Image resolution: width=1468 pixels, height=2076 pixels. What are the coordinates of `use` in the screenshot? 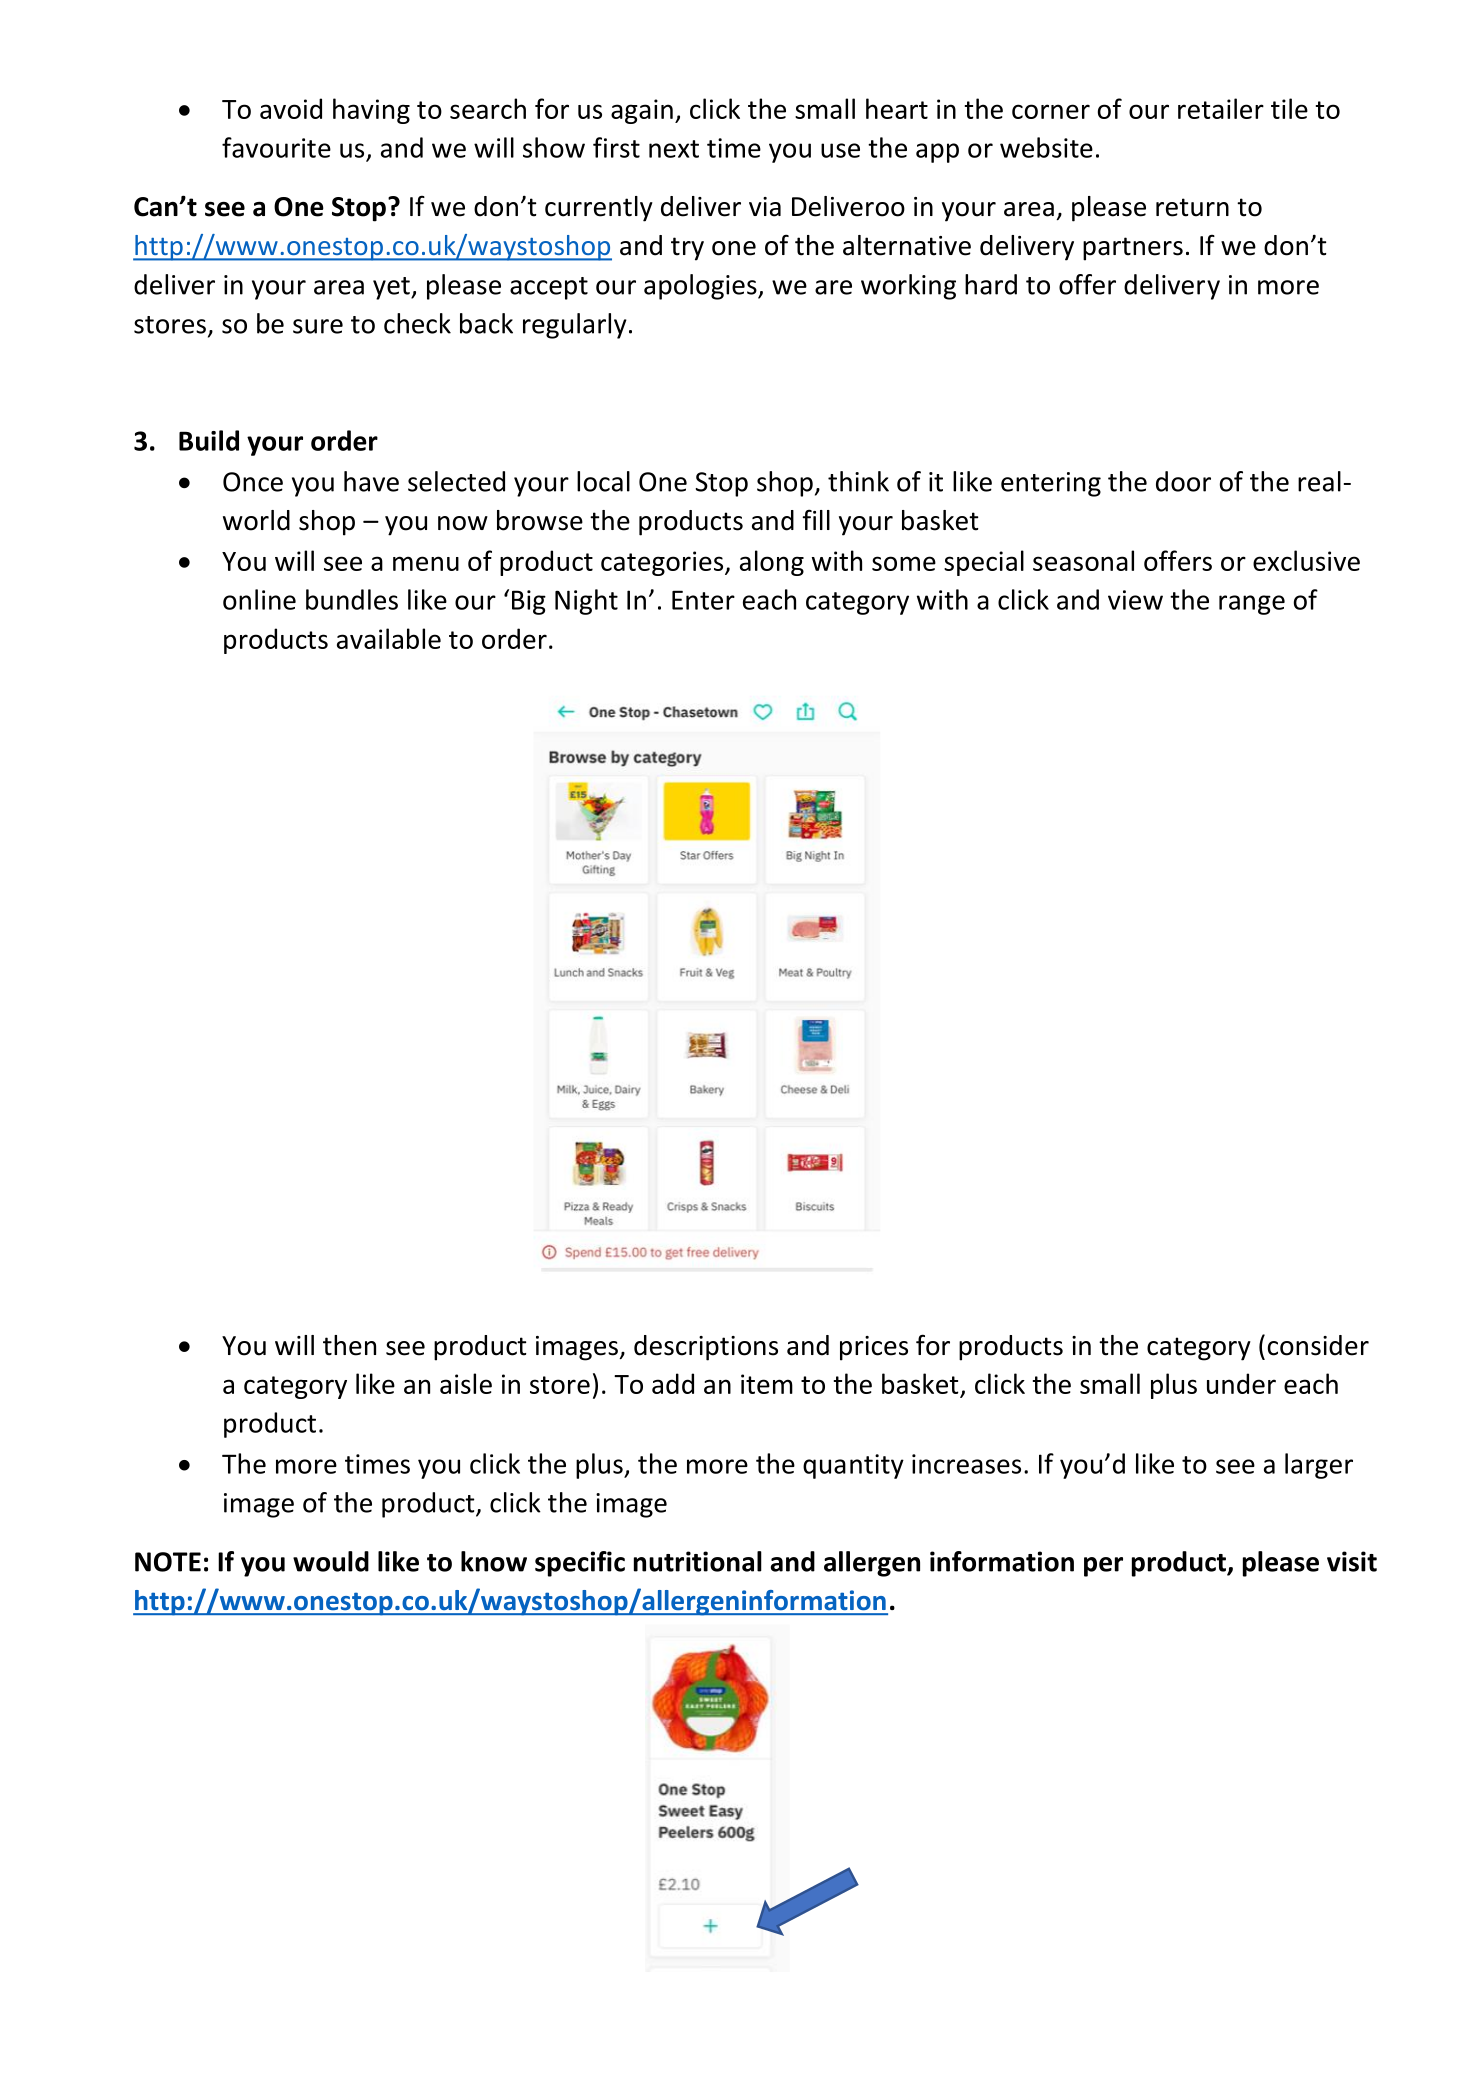 It's located at (840, 150).
